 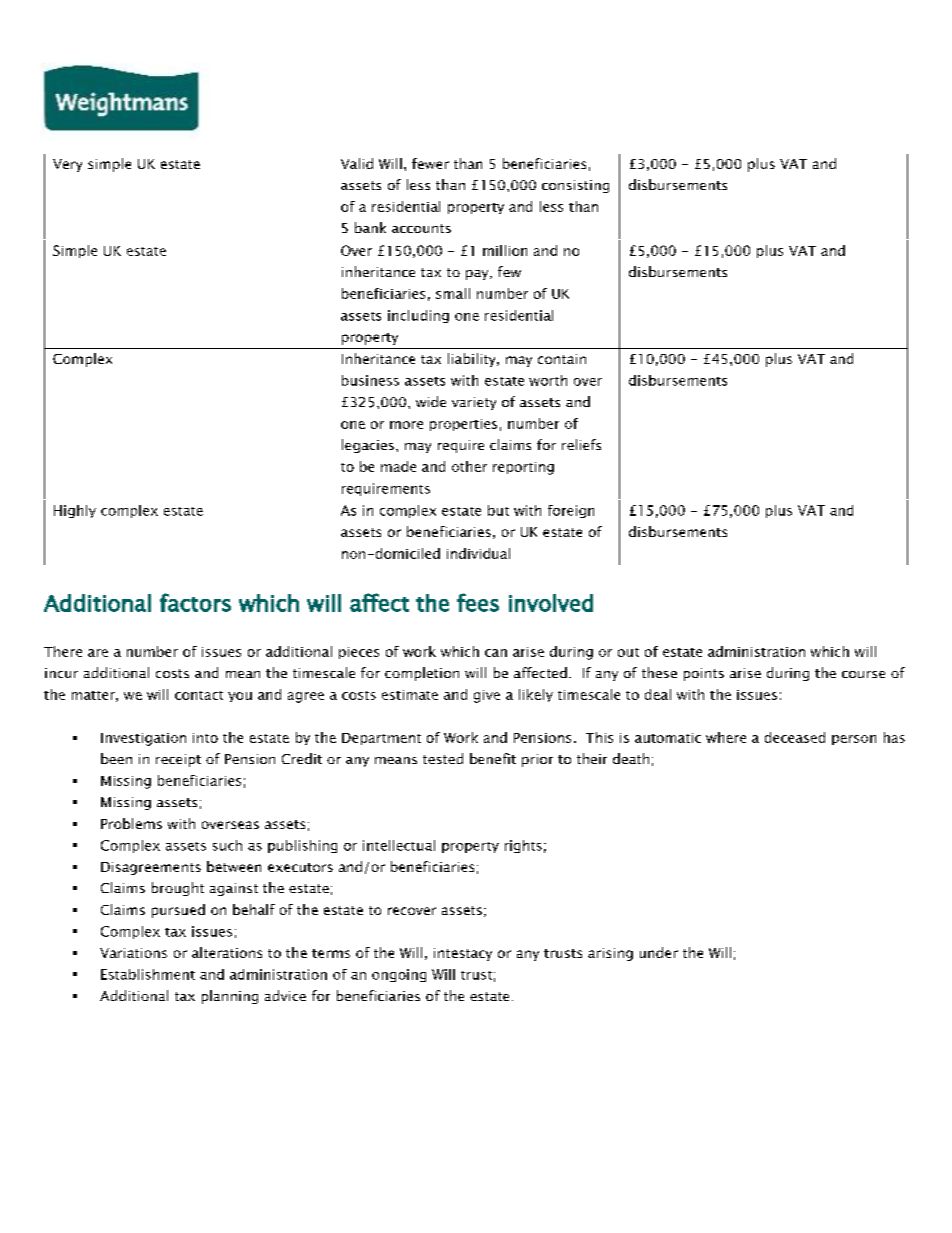 I want to click on Highly, so click(x=75, y=511).
